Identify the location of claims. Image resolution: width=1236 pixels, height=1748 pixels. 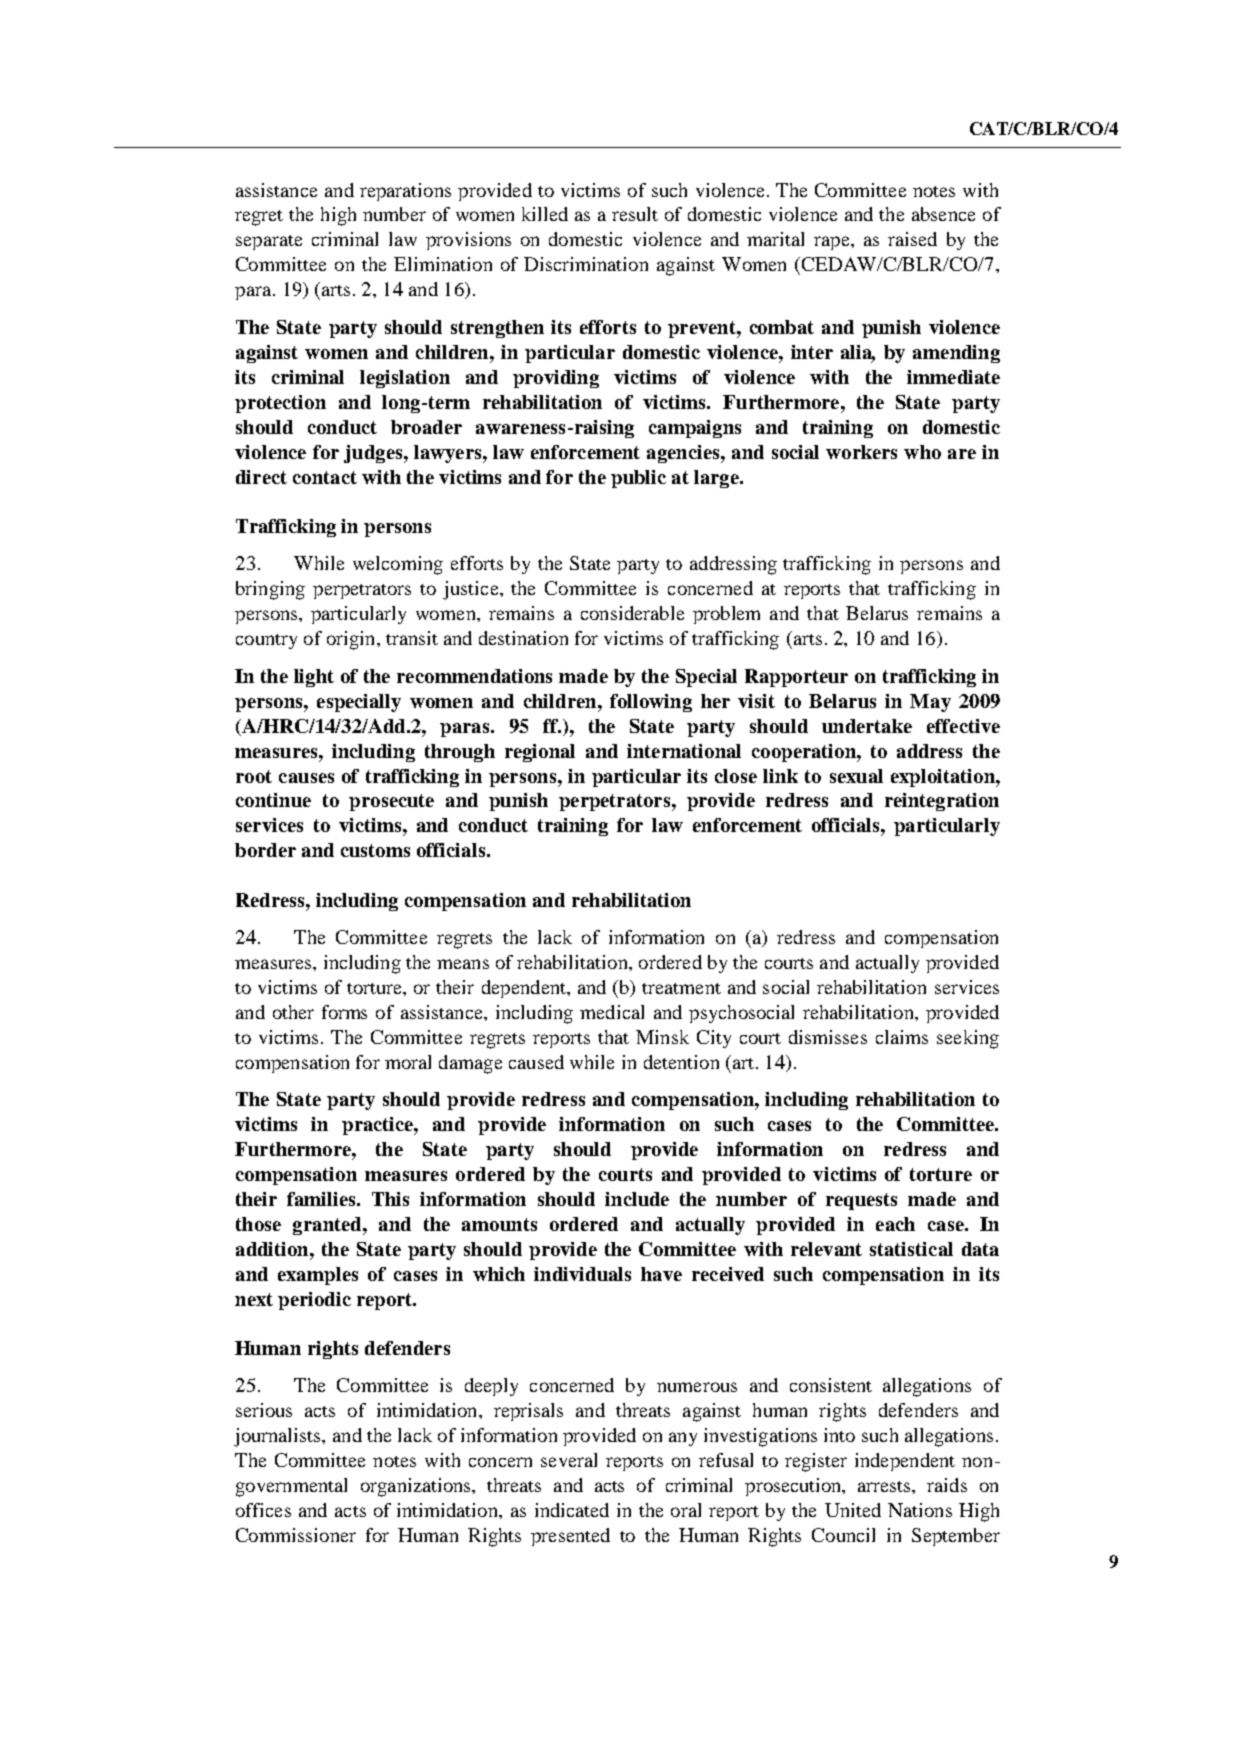
(902, 1037).
